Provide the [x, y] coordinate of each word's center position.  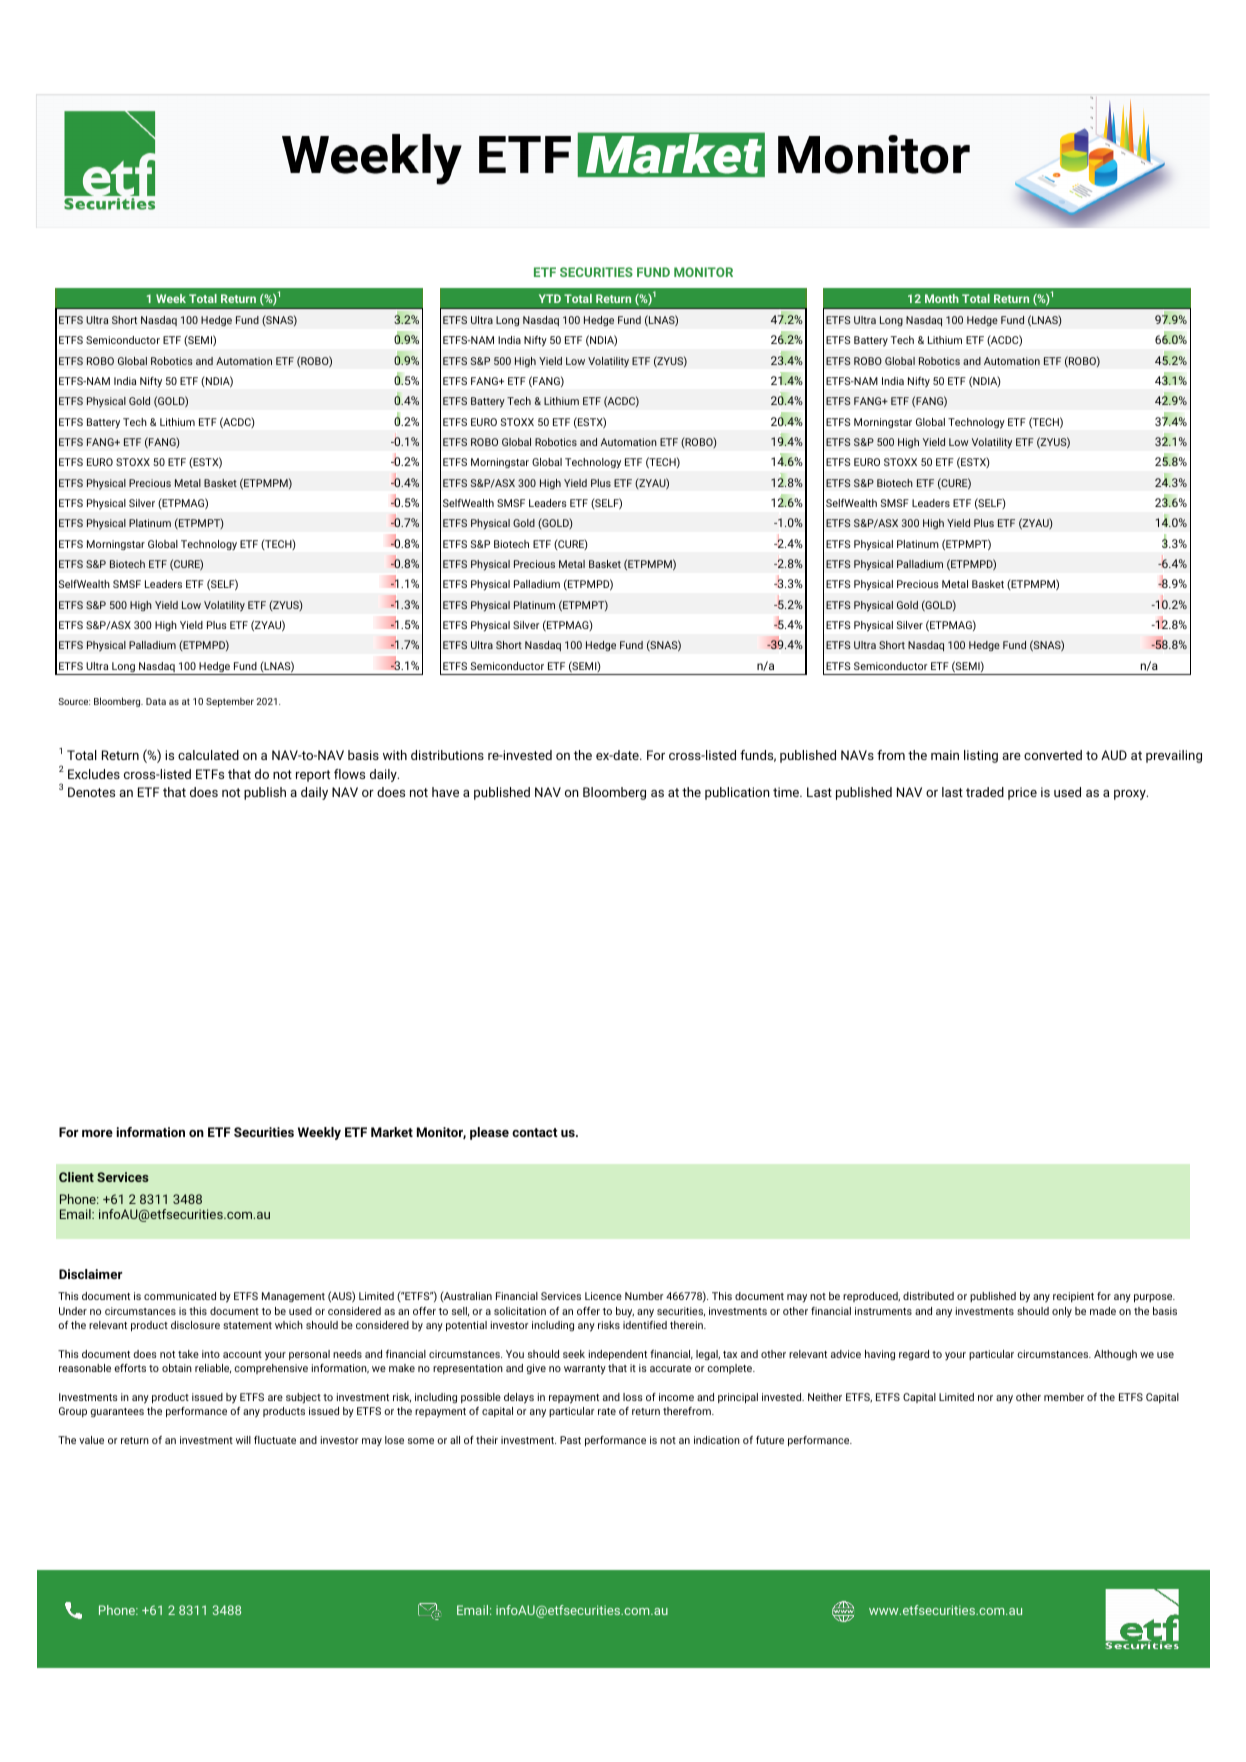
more [97, 1133]
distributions [447, 755]
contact [535, 1132]
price [1022, 793]
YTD [550, 298]
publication [737, 793]
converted [1053, 755]
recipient [1073, 1297]
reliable [213, 1369]
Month [942, 298]
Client [76, 1177]
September [230, 702]
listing [981, 756]
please [489, 1133]
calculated [208, 755]
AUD [1114, 755]
